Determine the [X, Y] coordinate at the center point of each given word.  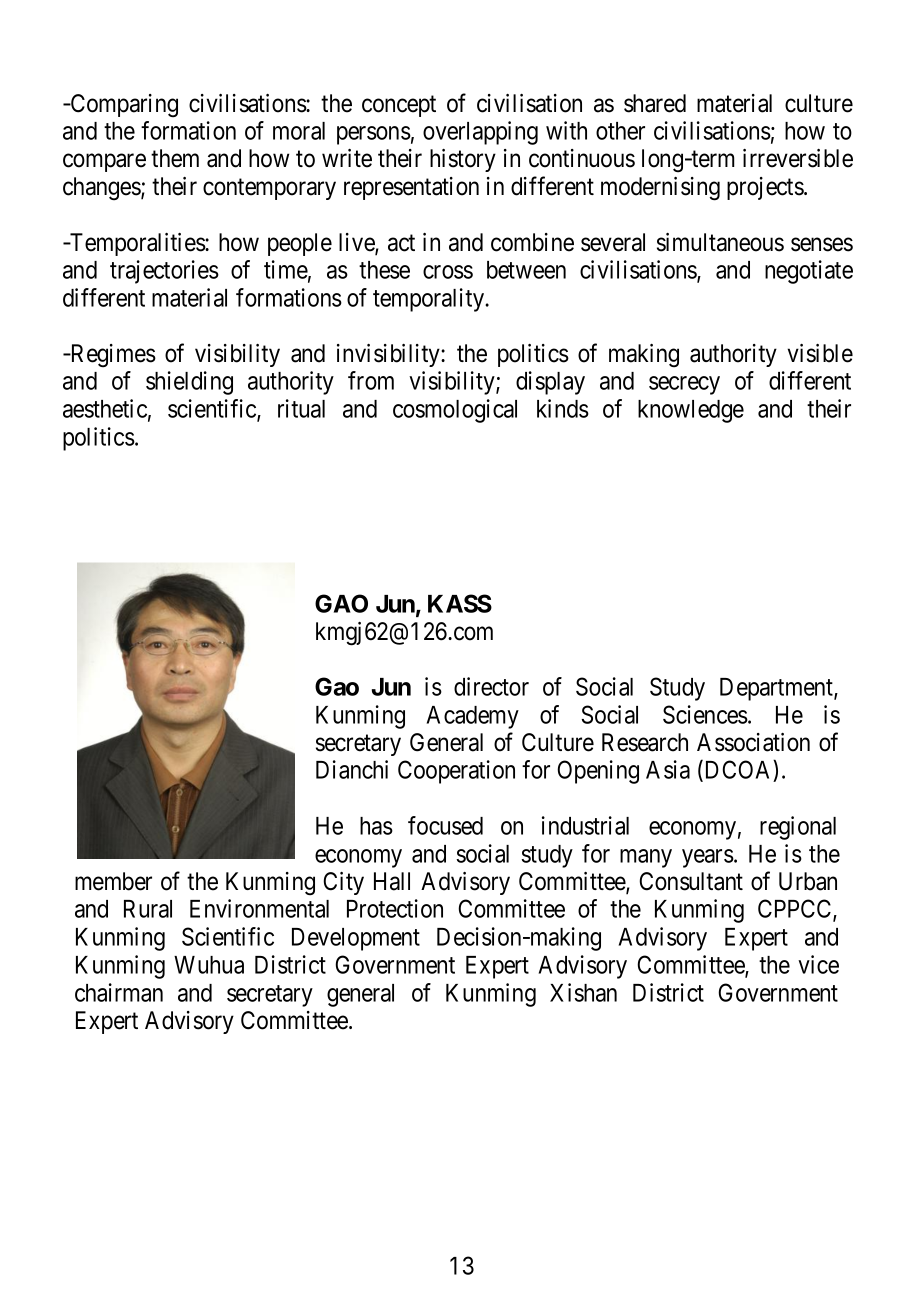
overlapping [480, 133]
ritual [301, 408]
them [175, 158]
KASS [460, 603]
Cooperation [456, 772]
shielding [189, 383]
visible [820, 353]
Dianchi [352, 769]
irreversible [798, 158]
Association [753, 742]
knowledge [691, 411]
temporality [429, 300]
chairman [119, 992]
